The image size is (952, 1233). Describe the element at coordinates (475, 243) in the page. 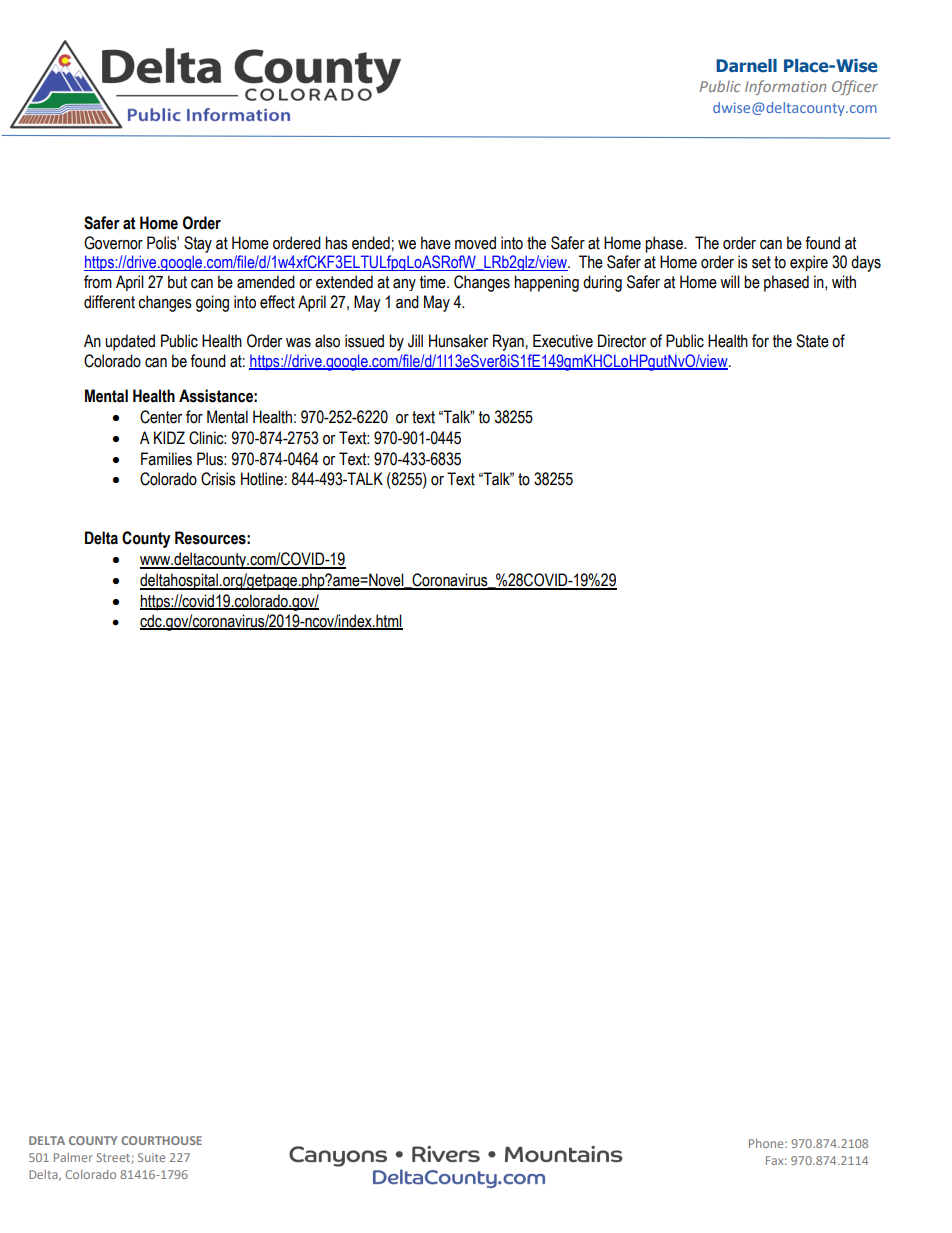

I see `moved` at that location.
